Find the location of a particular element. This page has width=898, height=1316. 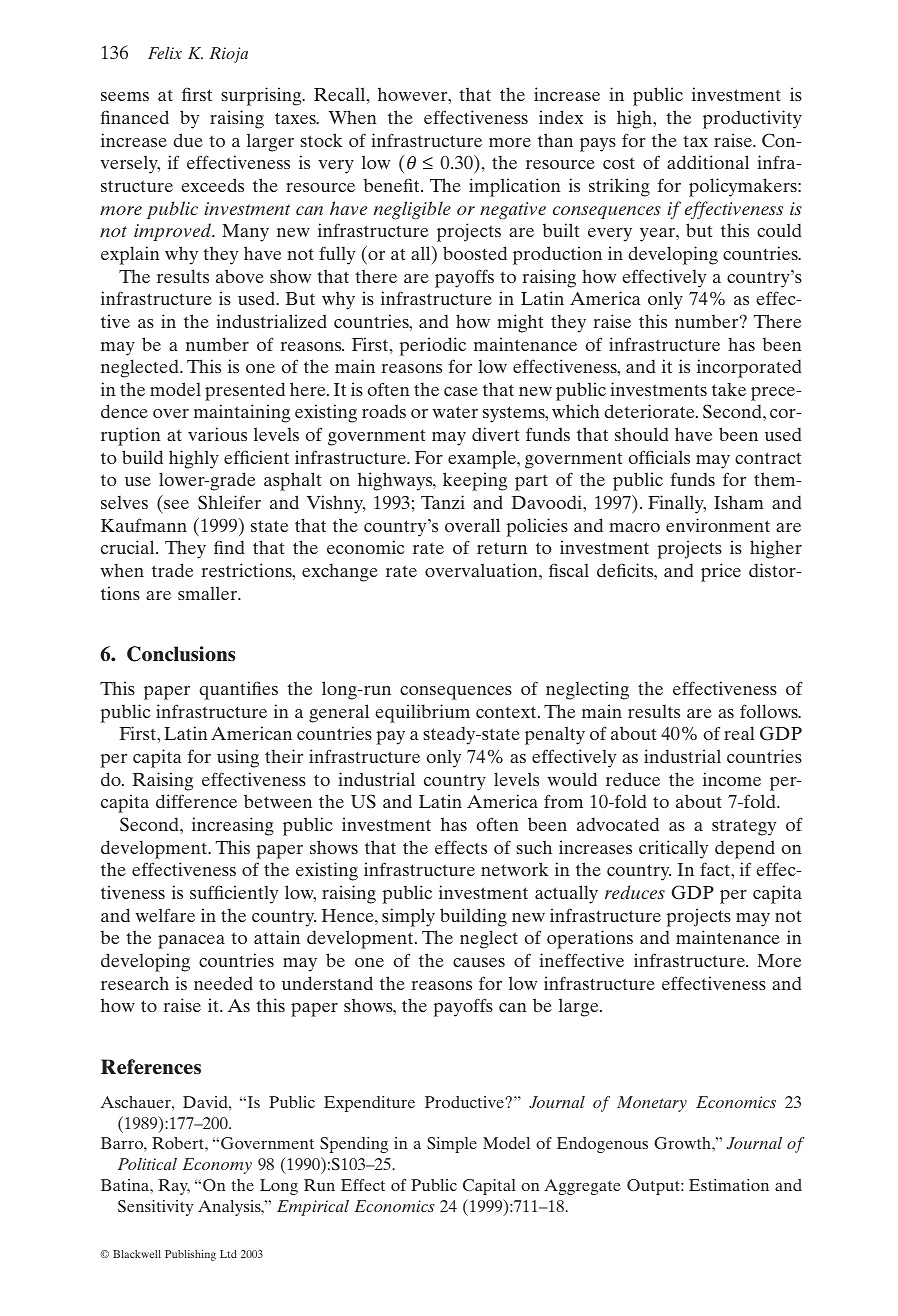

increasing is located at coordinates (233, 826).
